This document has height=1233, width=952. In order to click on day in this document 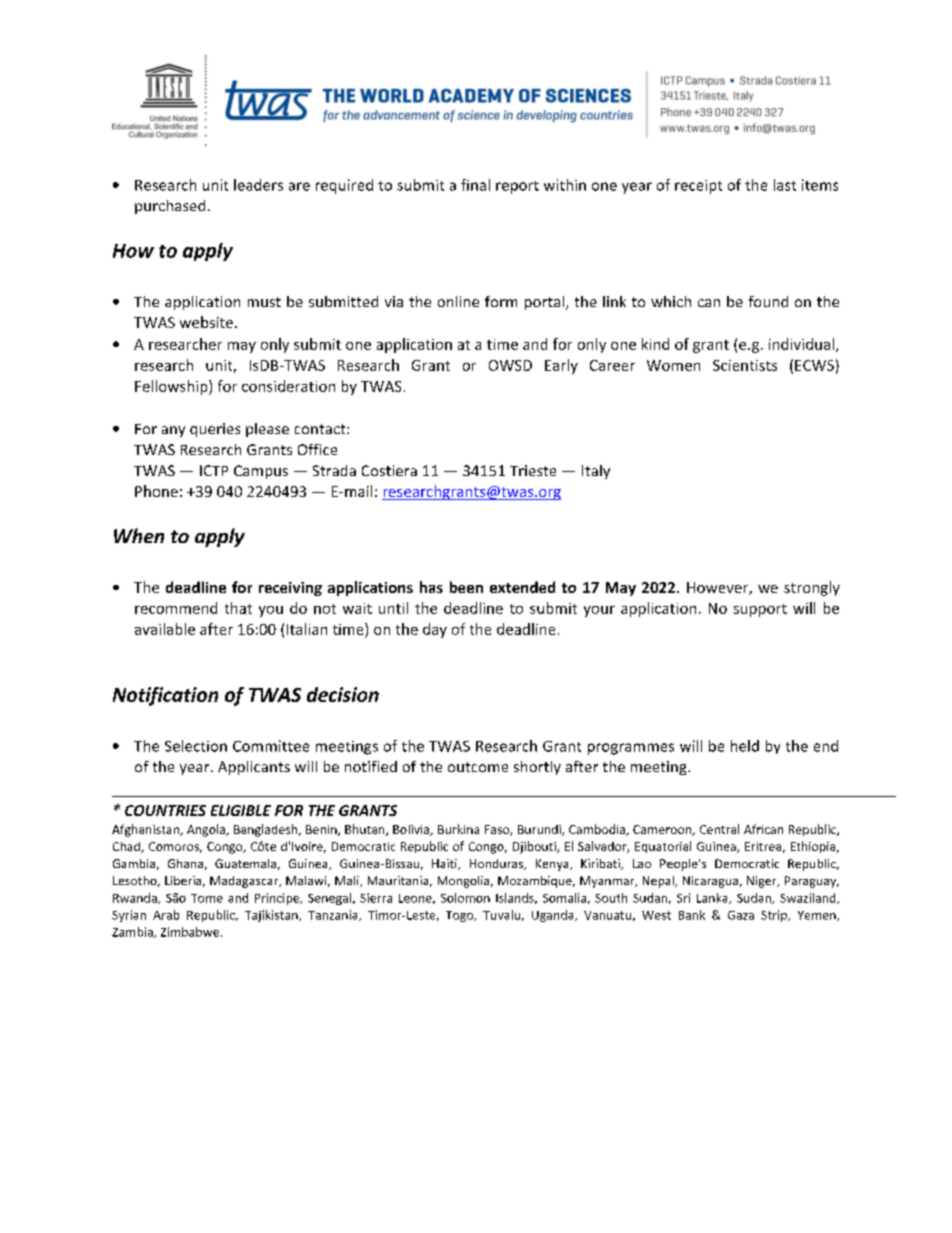, I will do `click(435, 630)`.
